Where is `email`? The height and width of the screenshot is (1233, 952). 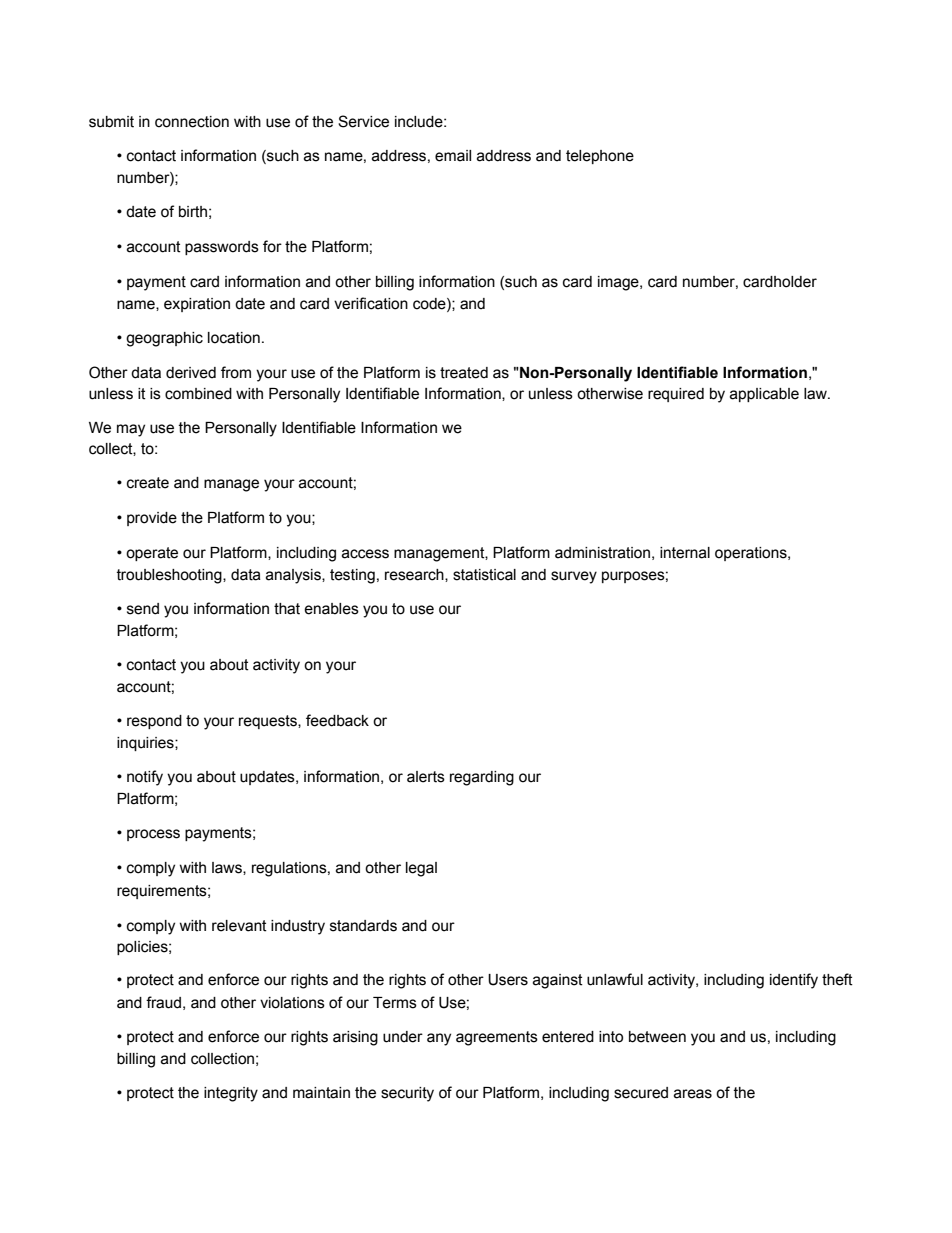
email is located at coordinates (453, 156).
